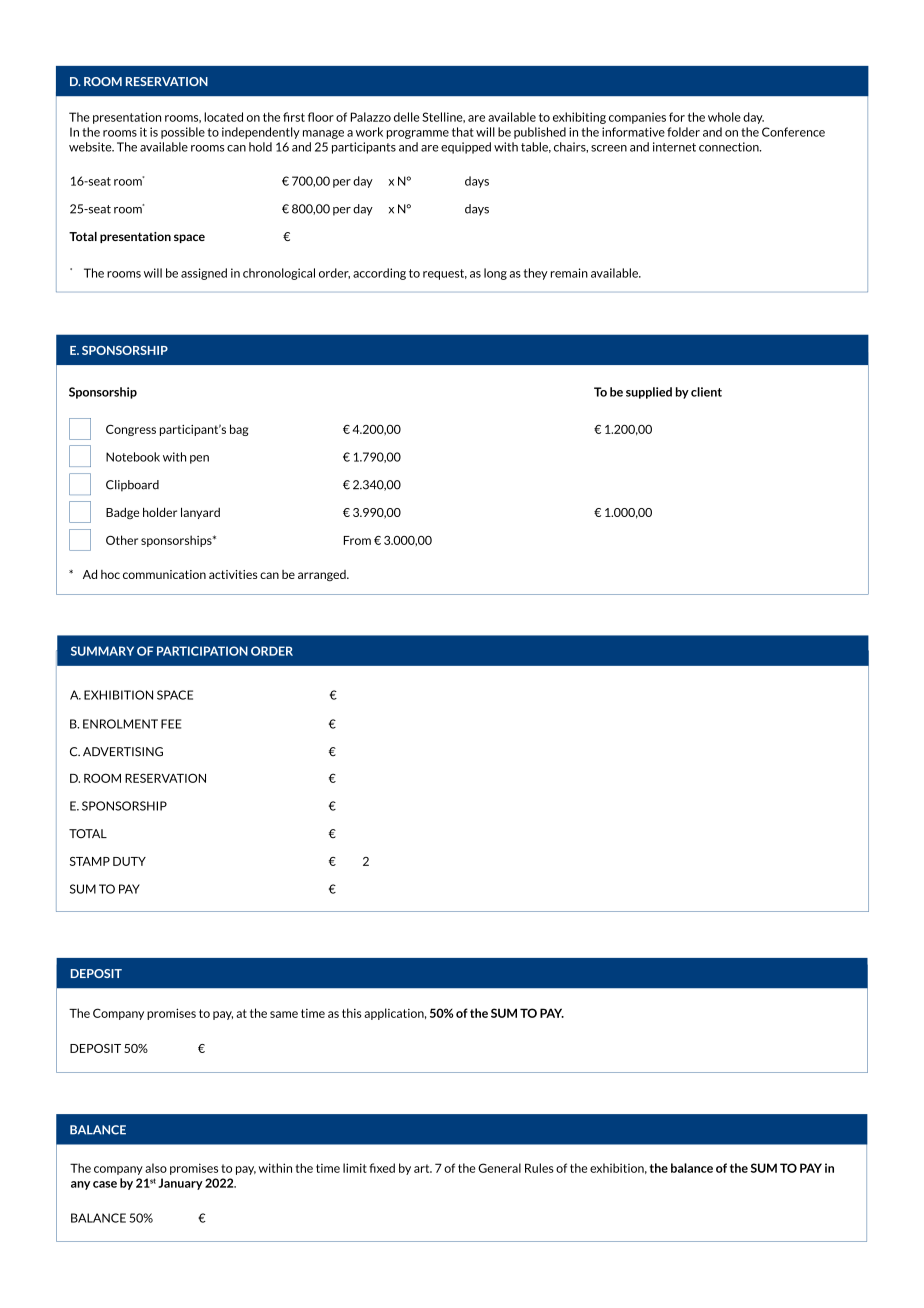 The image size is (924, 1308). I want to click on supplied, so click(649, 393).
